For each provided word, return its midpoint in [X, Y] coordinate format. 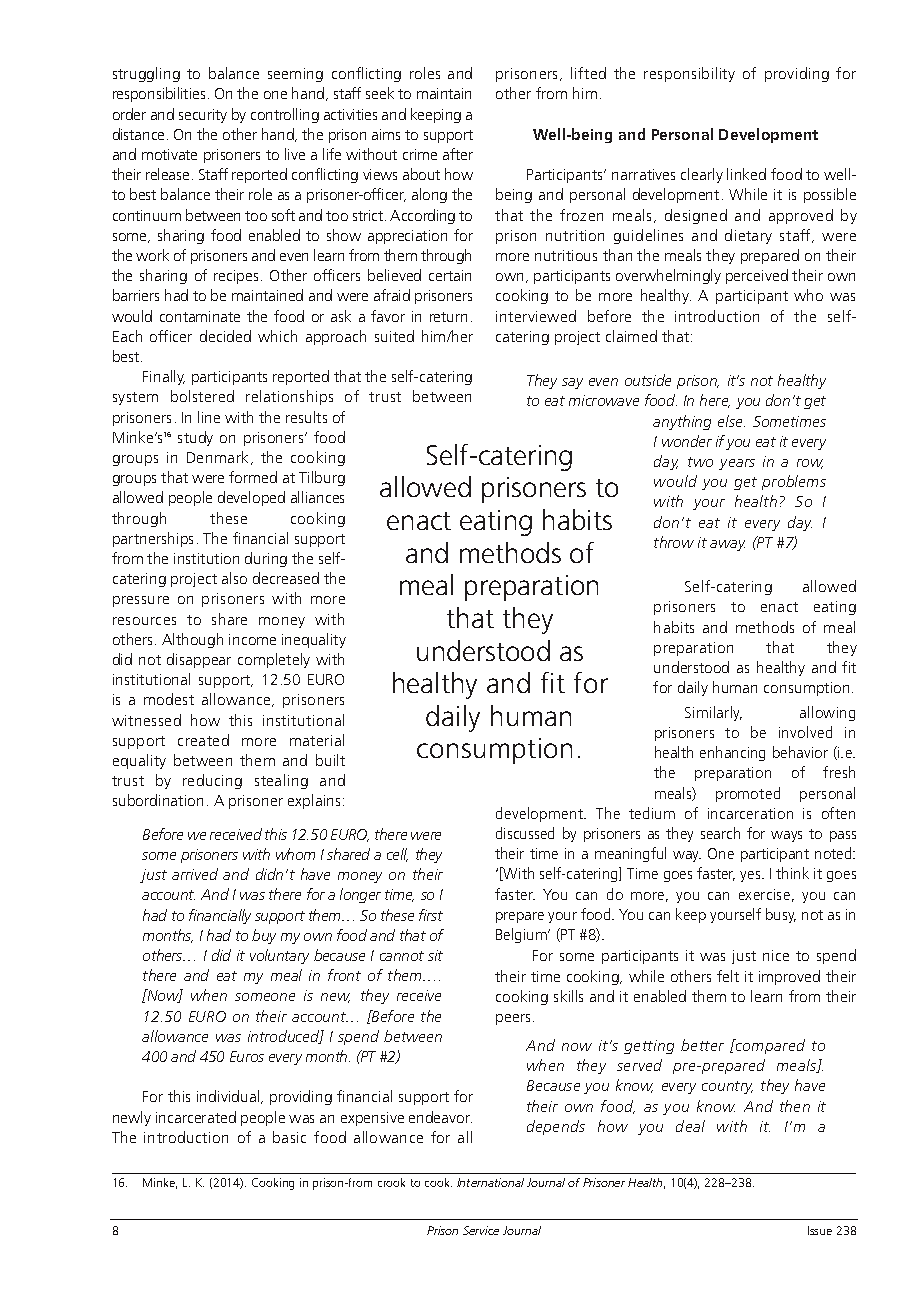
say [572, 383]
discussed [525, 833]
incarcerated [196, 1117]
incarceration [750, 813]
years [737, 464]
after [458, 154]
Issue [820, 1230]
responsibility [689, 74]
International [490, 1182]
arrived [195, 874]
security [203, 116]
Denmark [217, 457]
